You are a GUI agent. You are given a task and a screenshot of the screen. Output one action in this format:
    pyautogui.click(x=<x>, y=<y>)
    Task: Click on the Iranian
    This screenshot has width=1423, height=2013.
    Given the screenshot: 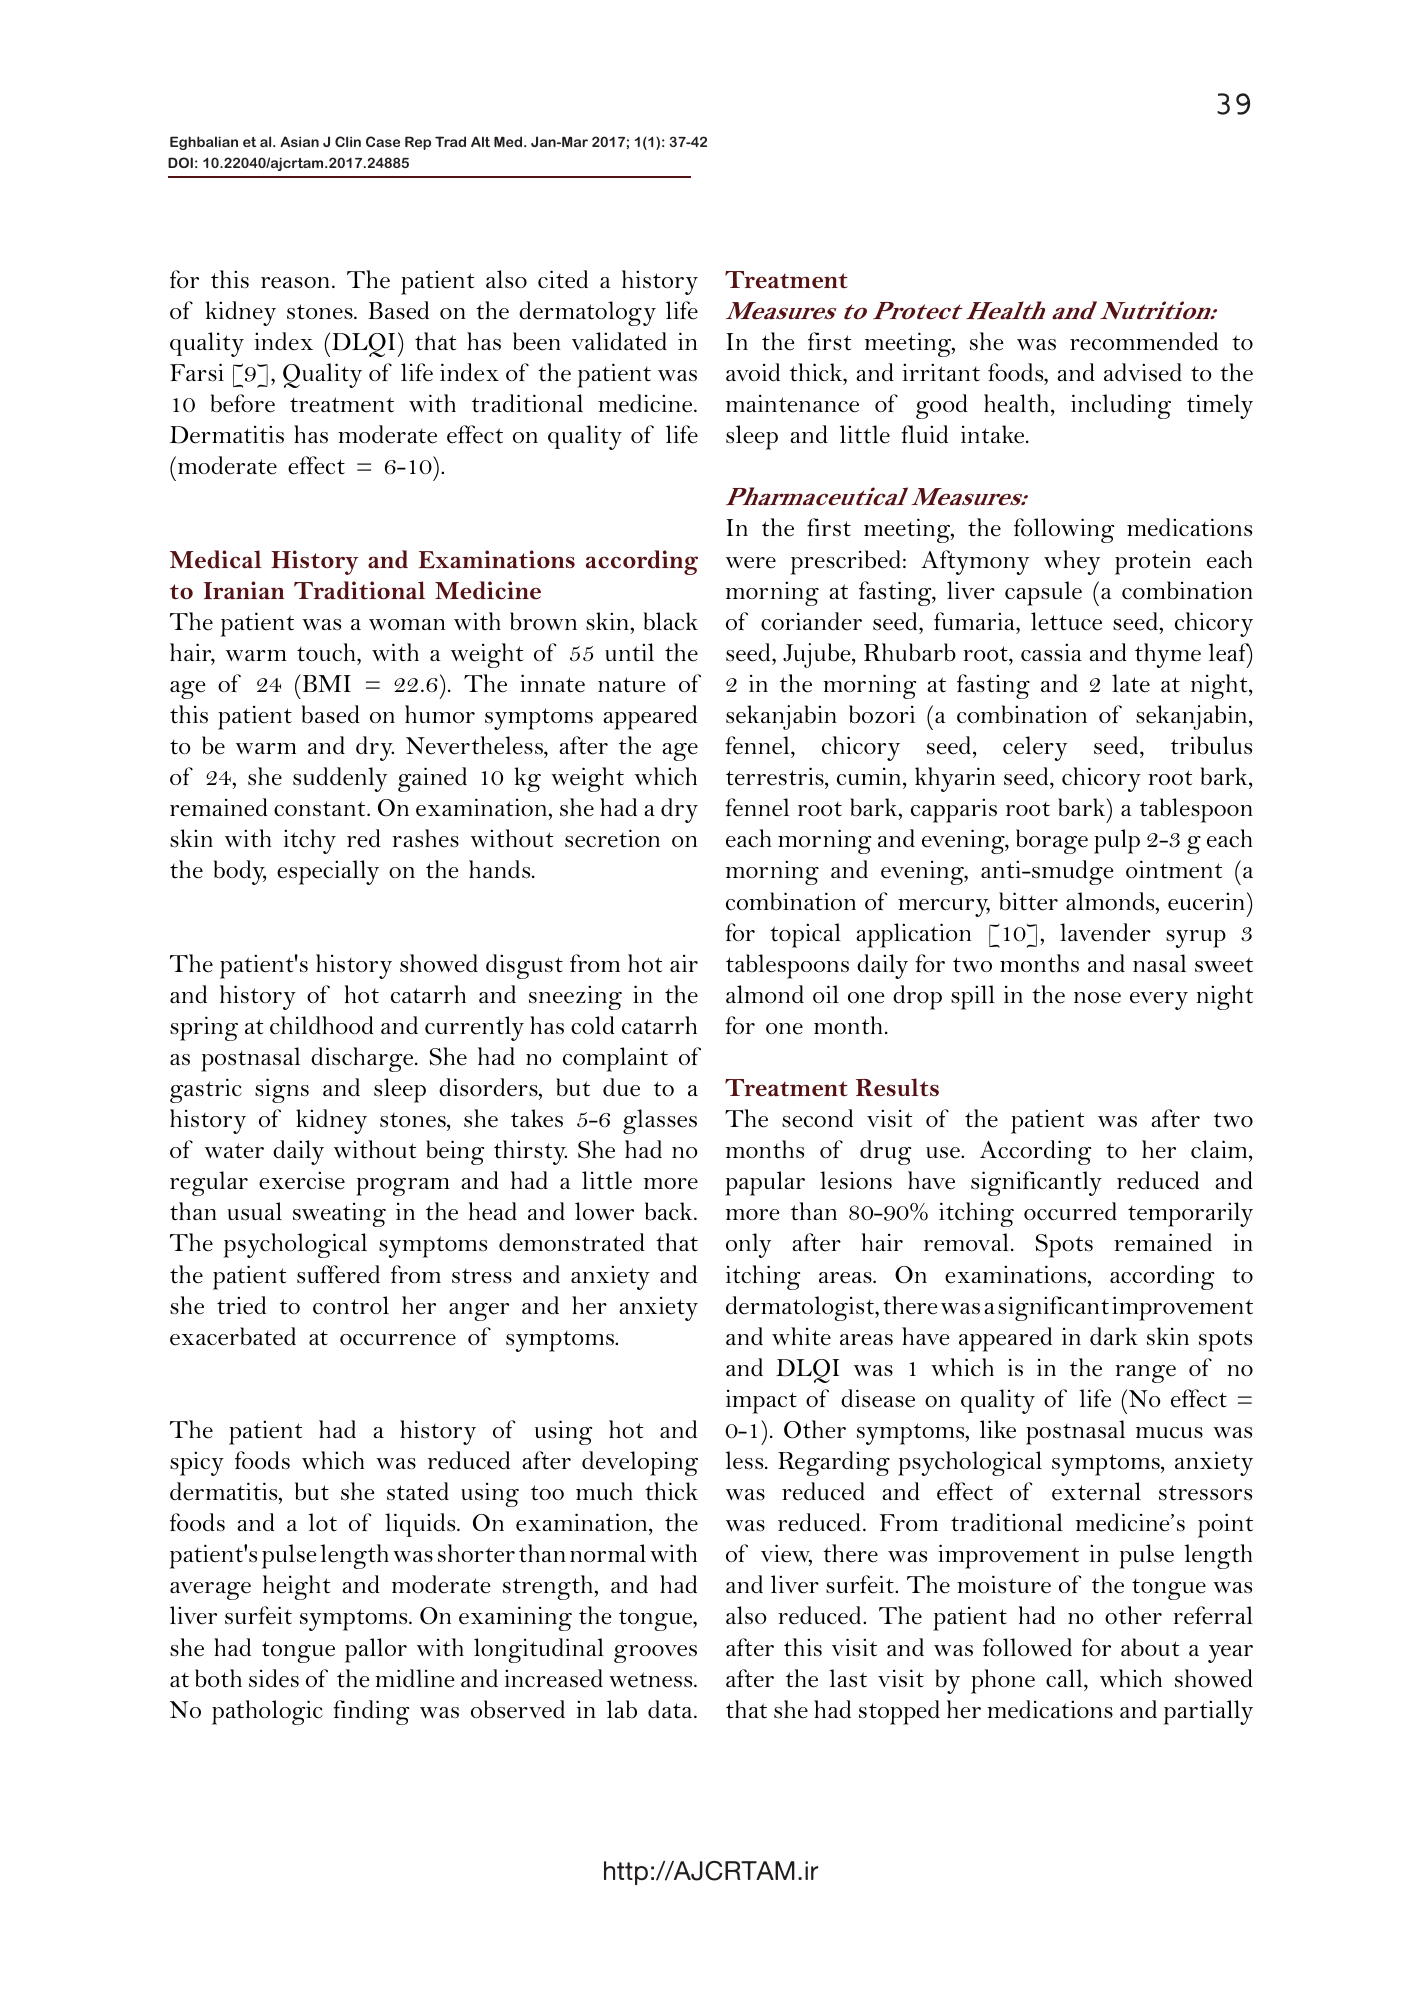 What is the action you would take?
    pyautogui.click(x=244, y=590)
